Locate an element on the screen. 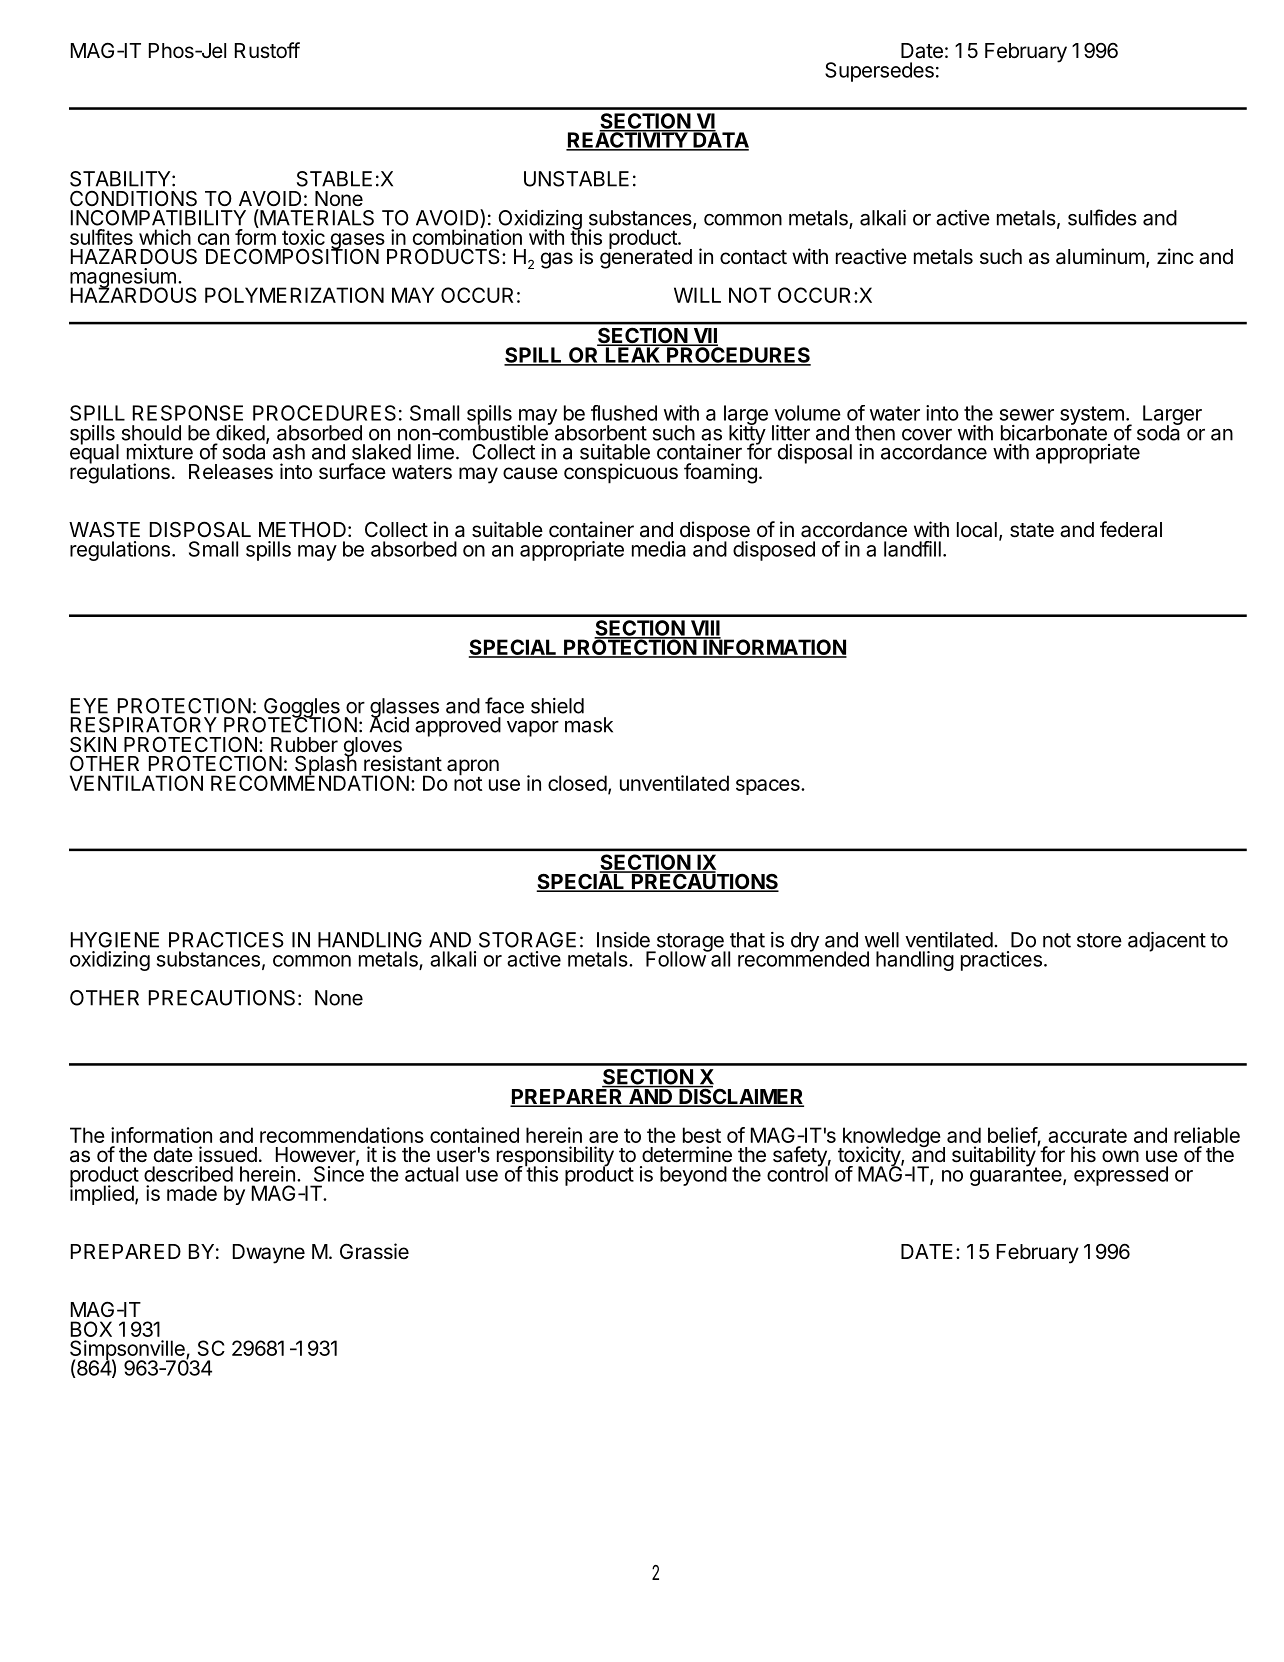  flushed is located at coordinates (624, 413).
